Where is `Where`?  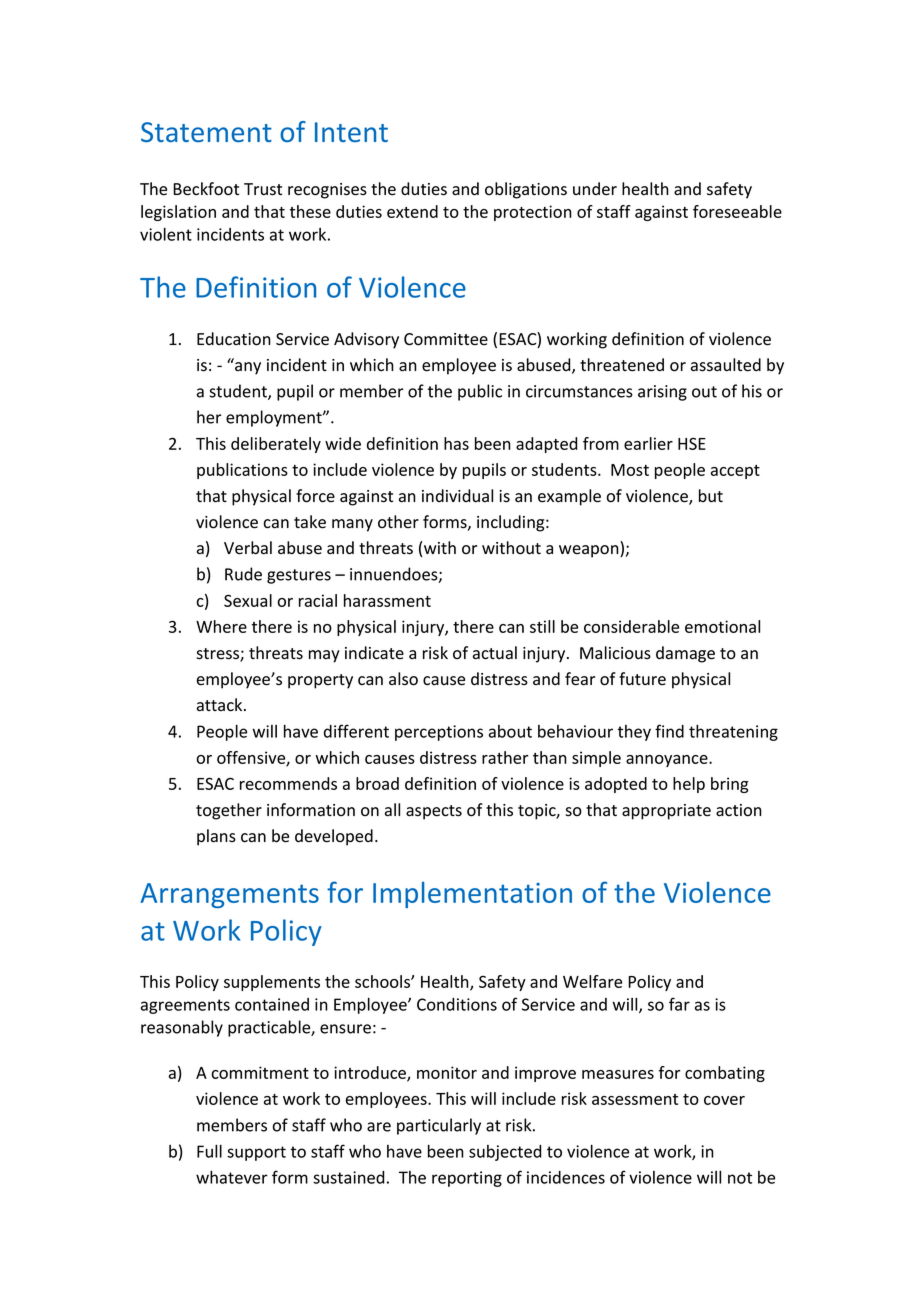 Where is located at coordinates (221, 626).
